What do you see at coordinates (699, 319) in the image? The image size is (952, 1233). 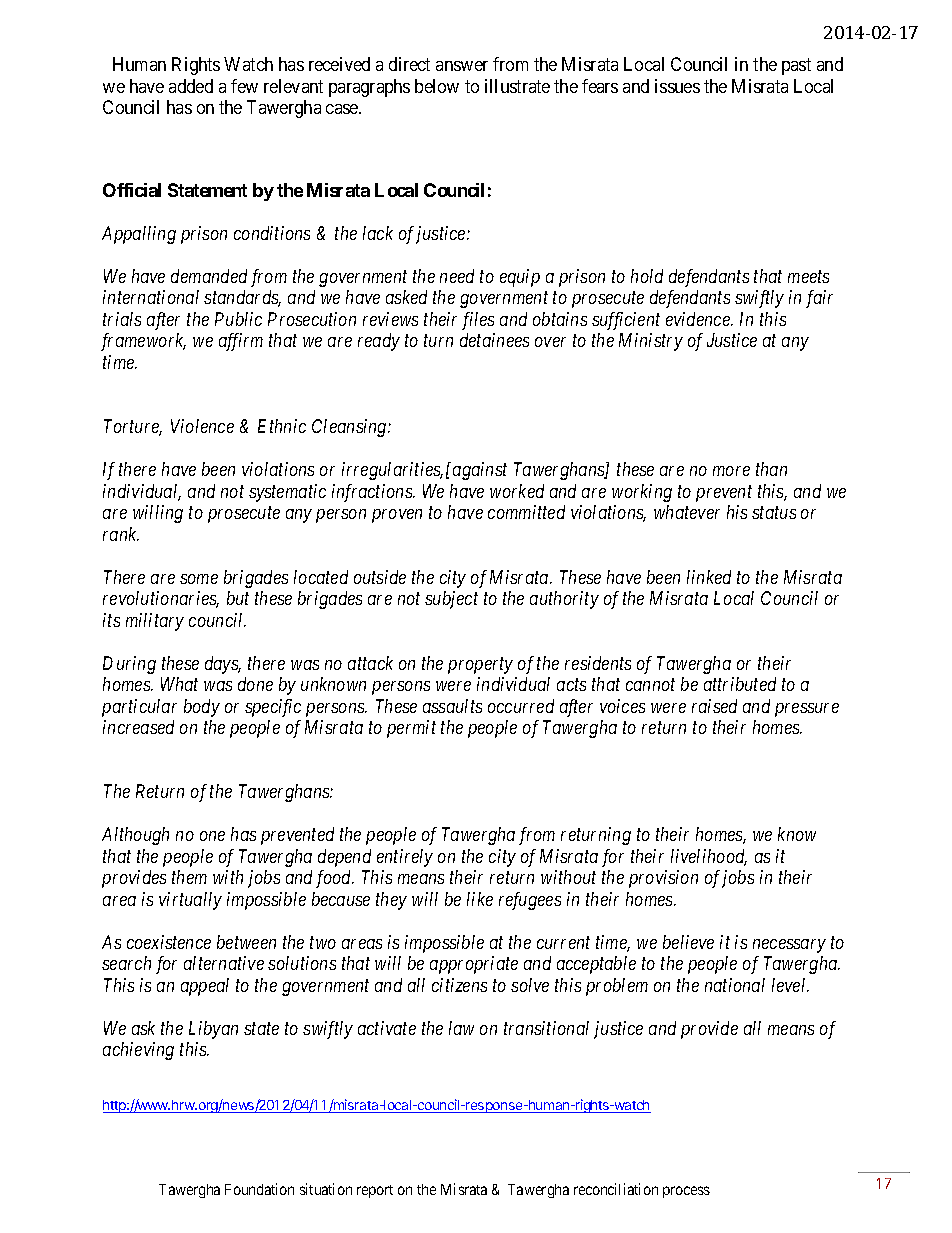 I see `evidence` at bounding box center [699, 319].
